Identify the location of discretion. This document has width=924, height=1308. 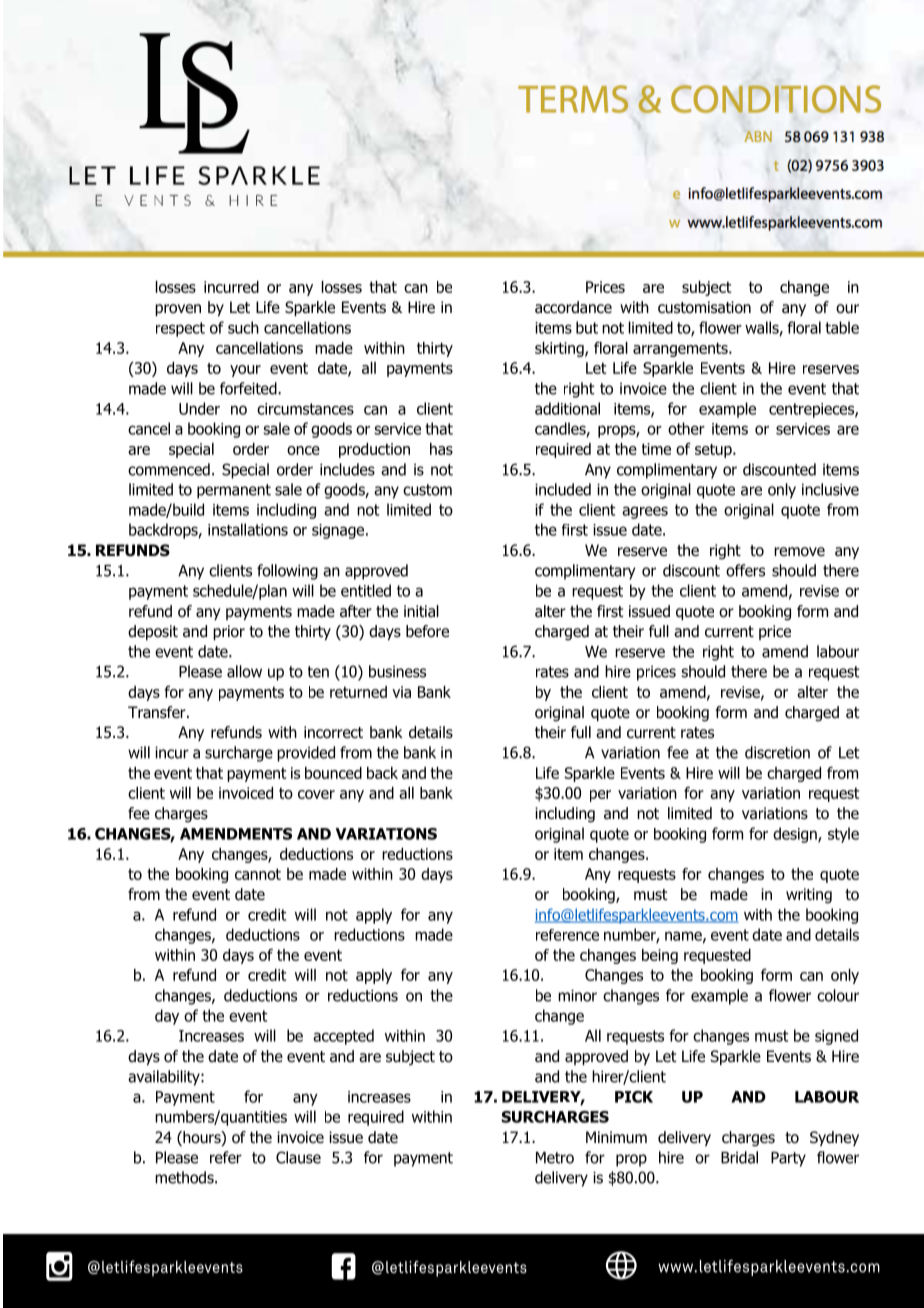
(777, 752).
